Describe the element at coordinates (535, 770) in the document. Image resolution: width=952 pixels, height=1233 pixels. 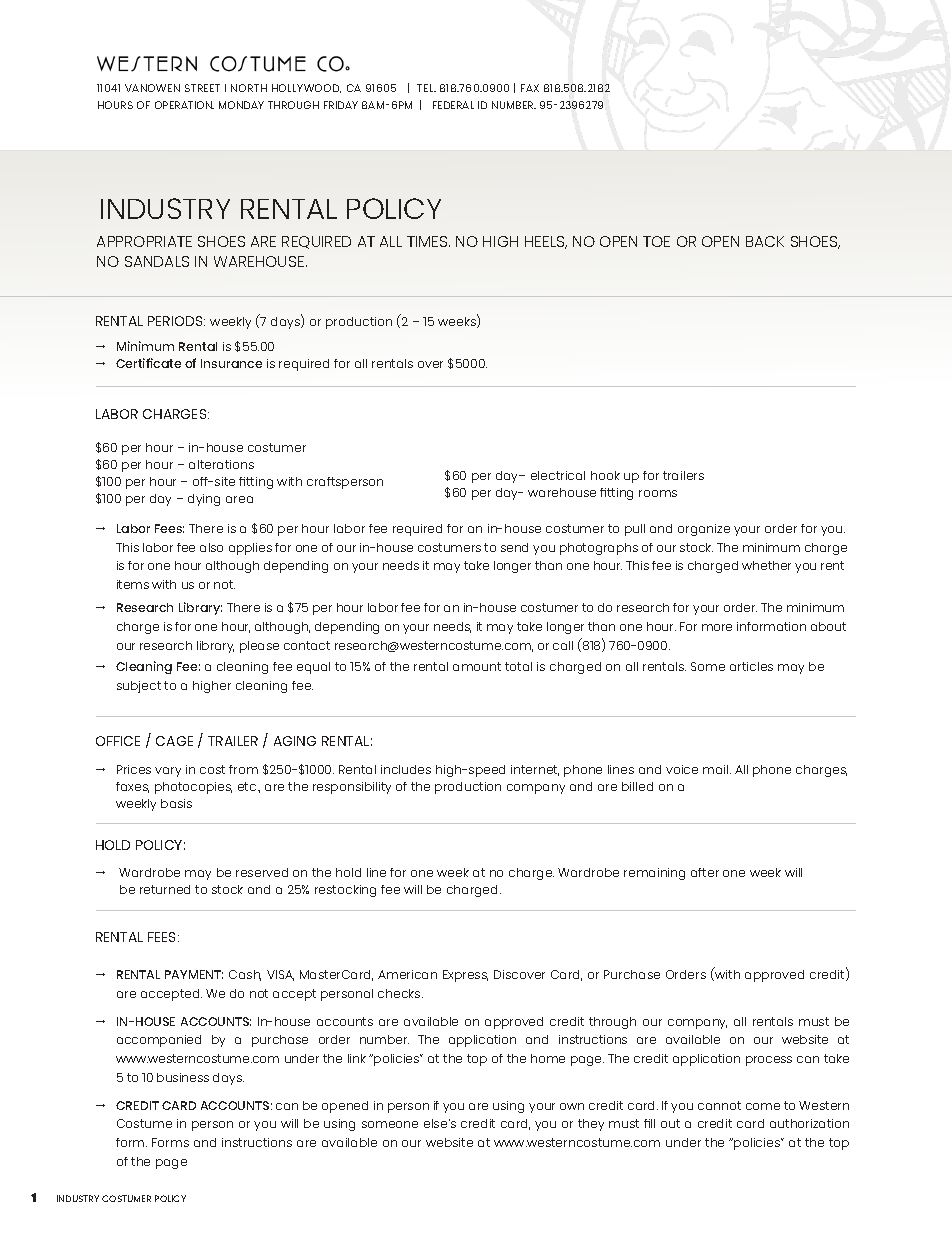
I see `internet` at that location.
